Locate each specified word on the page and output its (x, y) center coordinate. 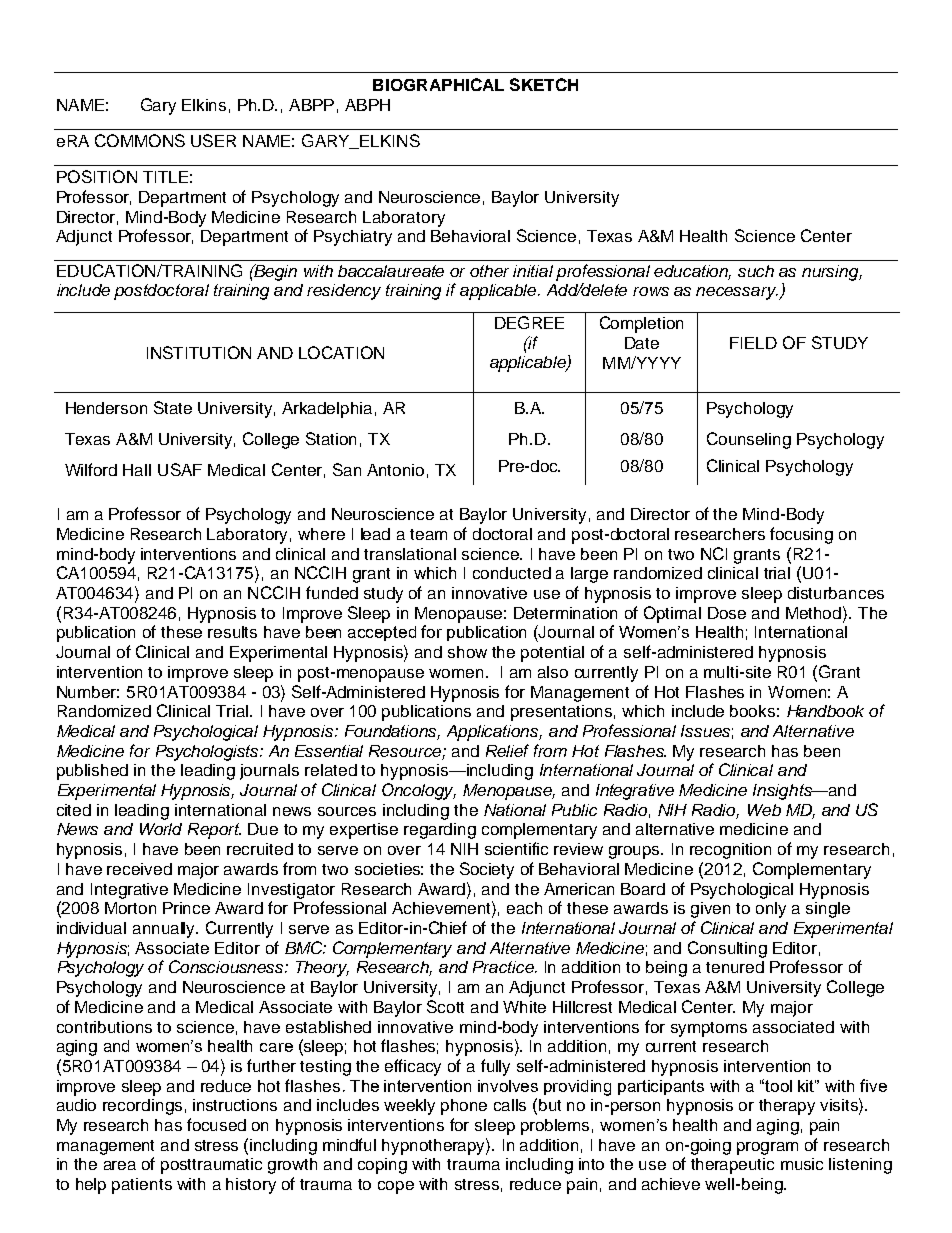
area (120, 1165)
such (756, 271)
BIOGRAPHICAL (438, 84)
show (467, 652)
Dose (727, 613)
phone (464, 1107)
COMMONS (140, 140)
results (232, 632)
